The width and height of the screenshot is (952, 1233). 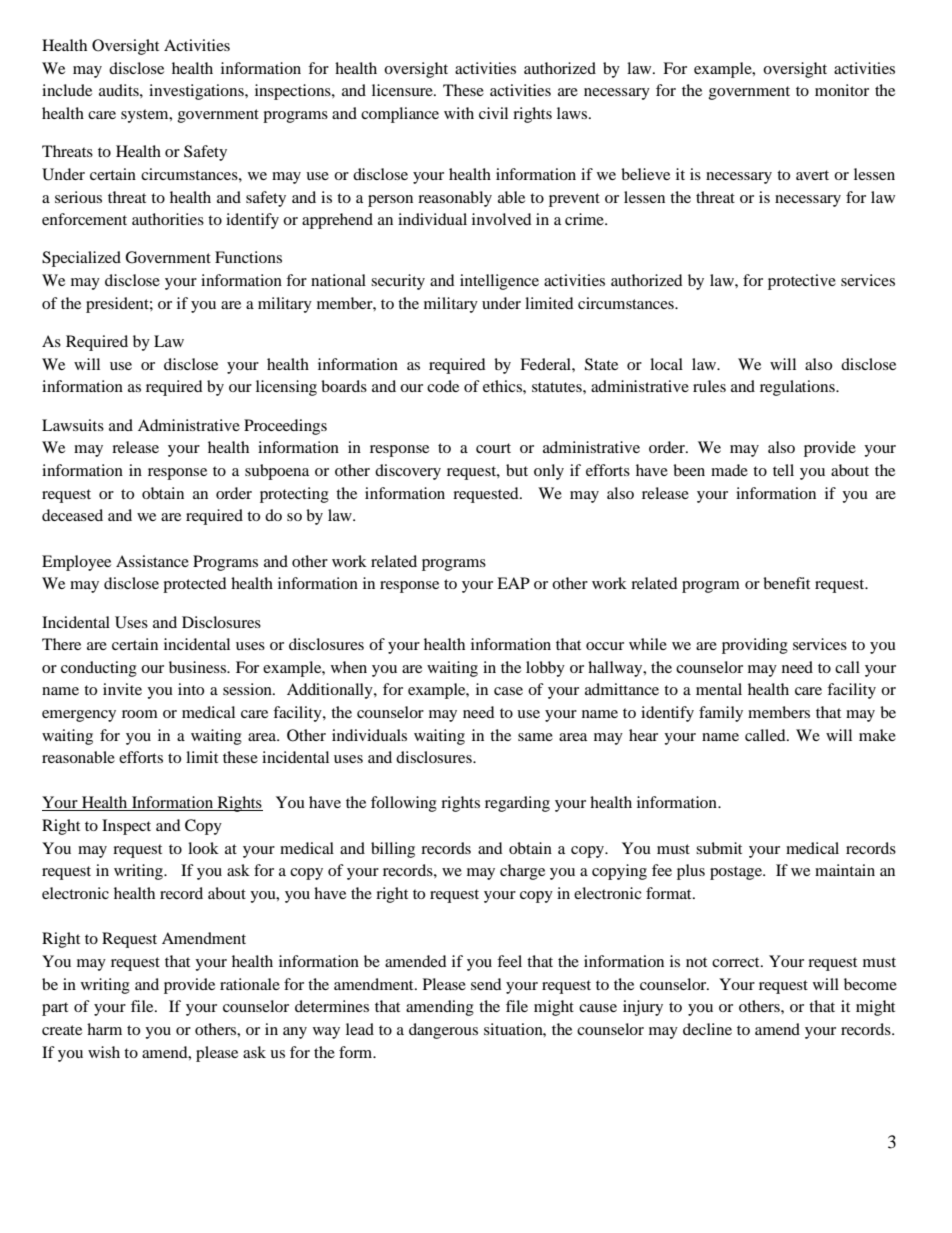 I want to click on harm, so click(x=104, y=1029).
